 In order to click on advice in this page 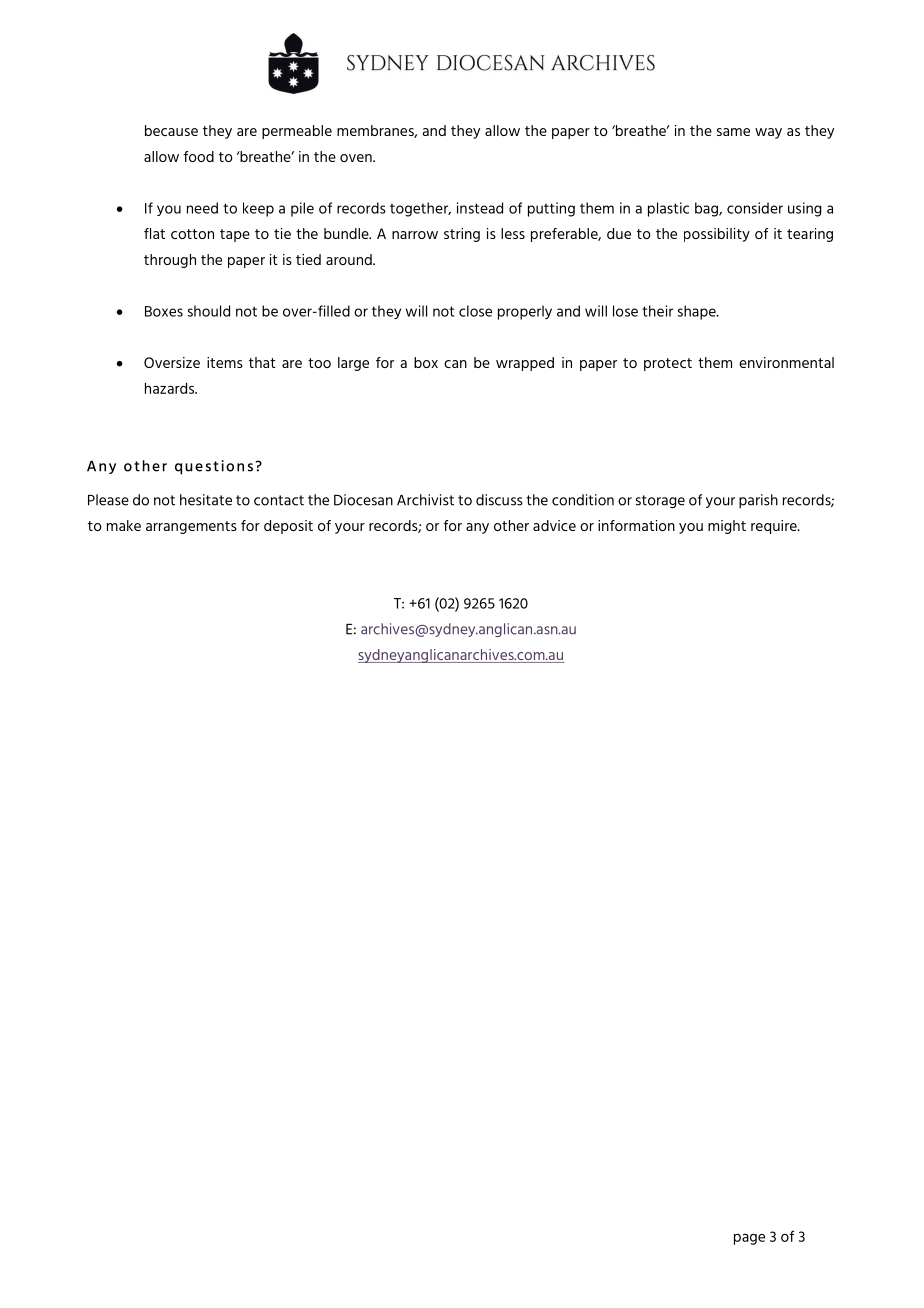, I will do `click(554, 525)`.
